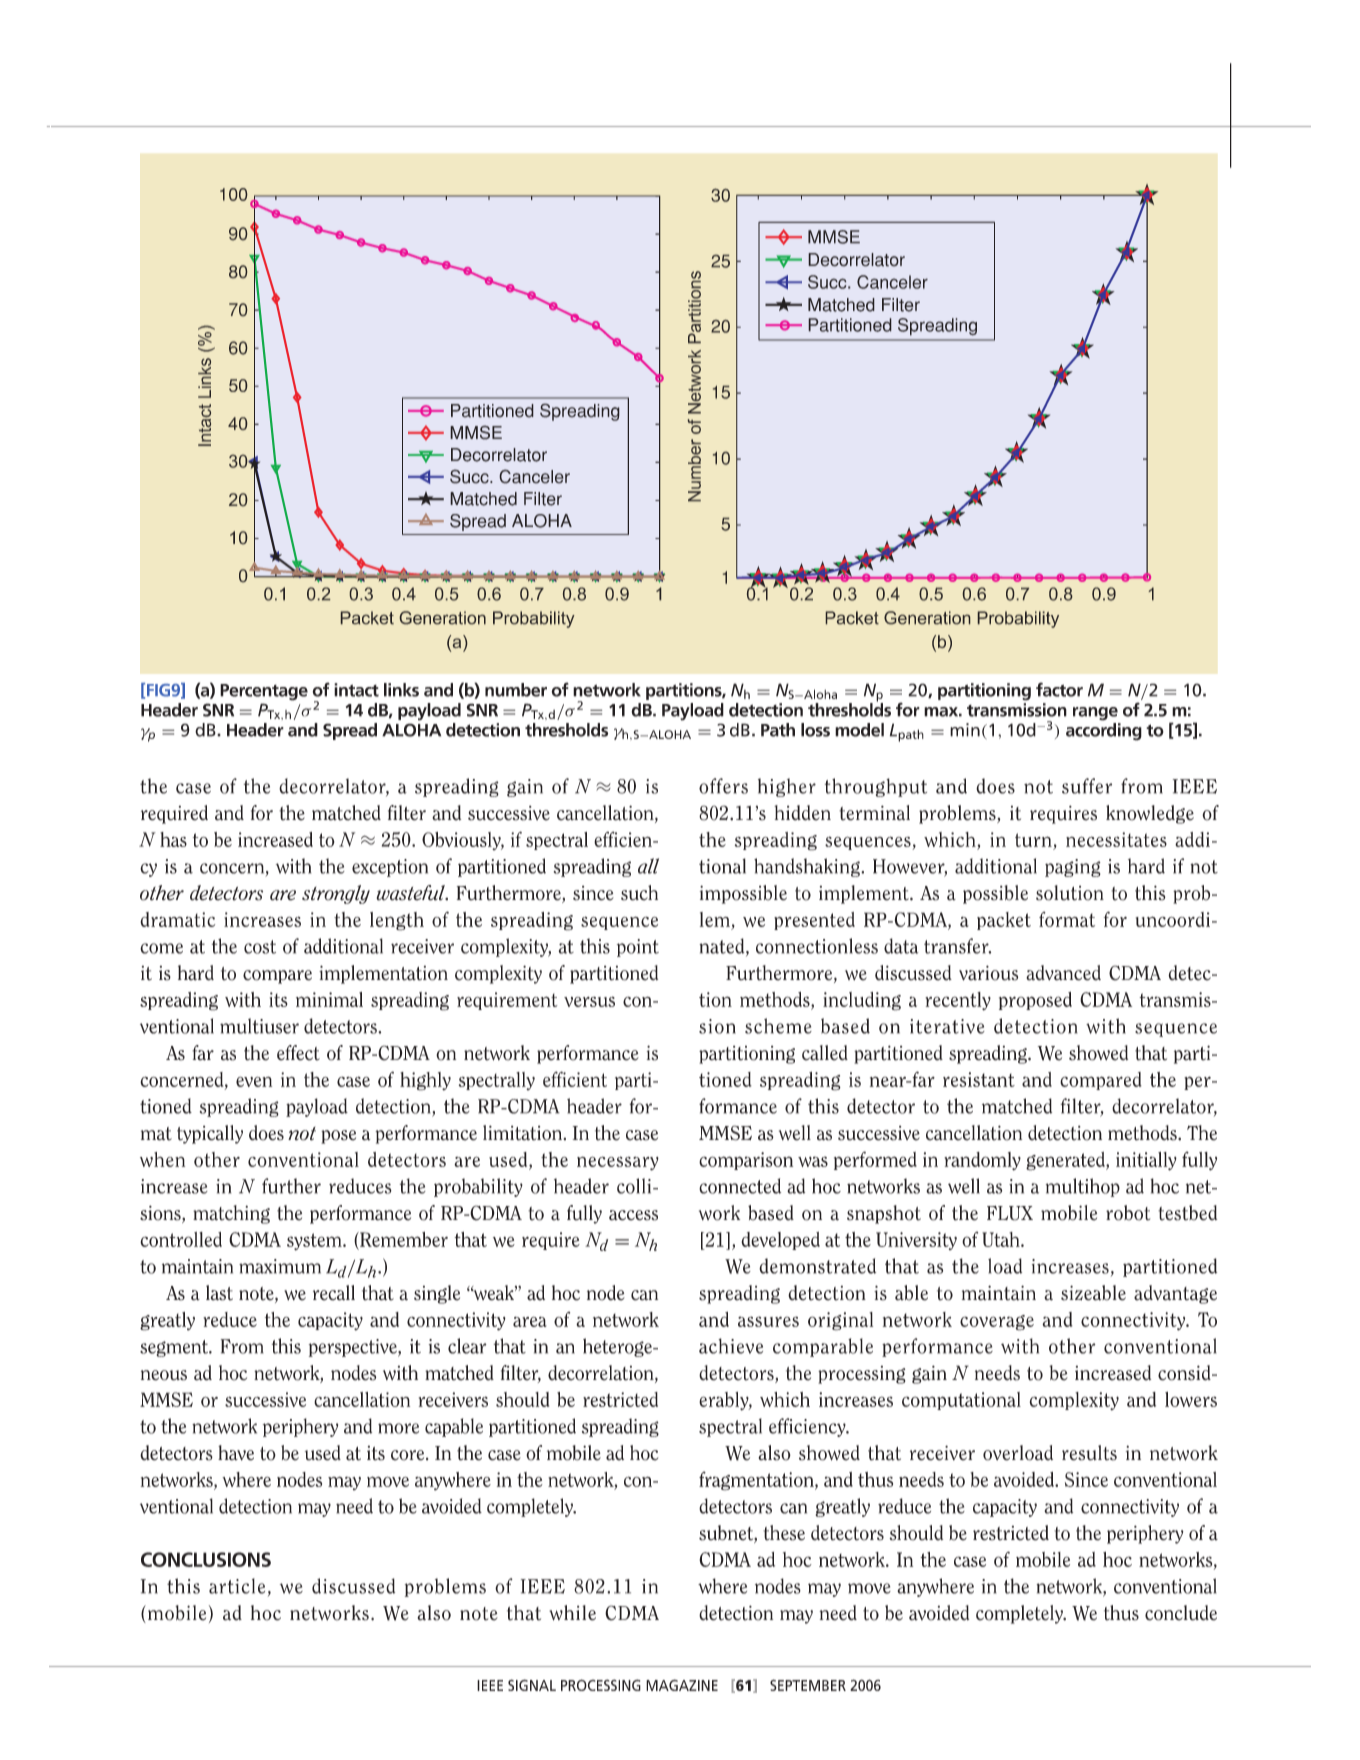 This page has height=1760, width=1360. Describe the element at coordinates (237, 1586) in the page. I see `article` at that location.
